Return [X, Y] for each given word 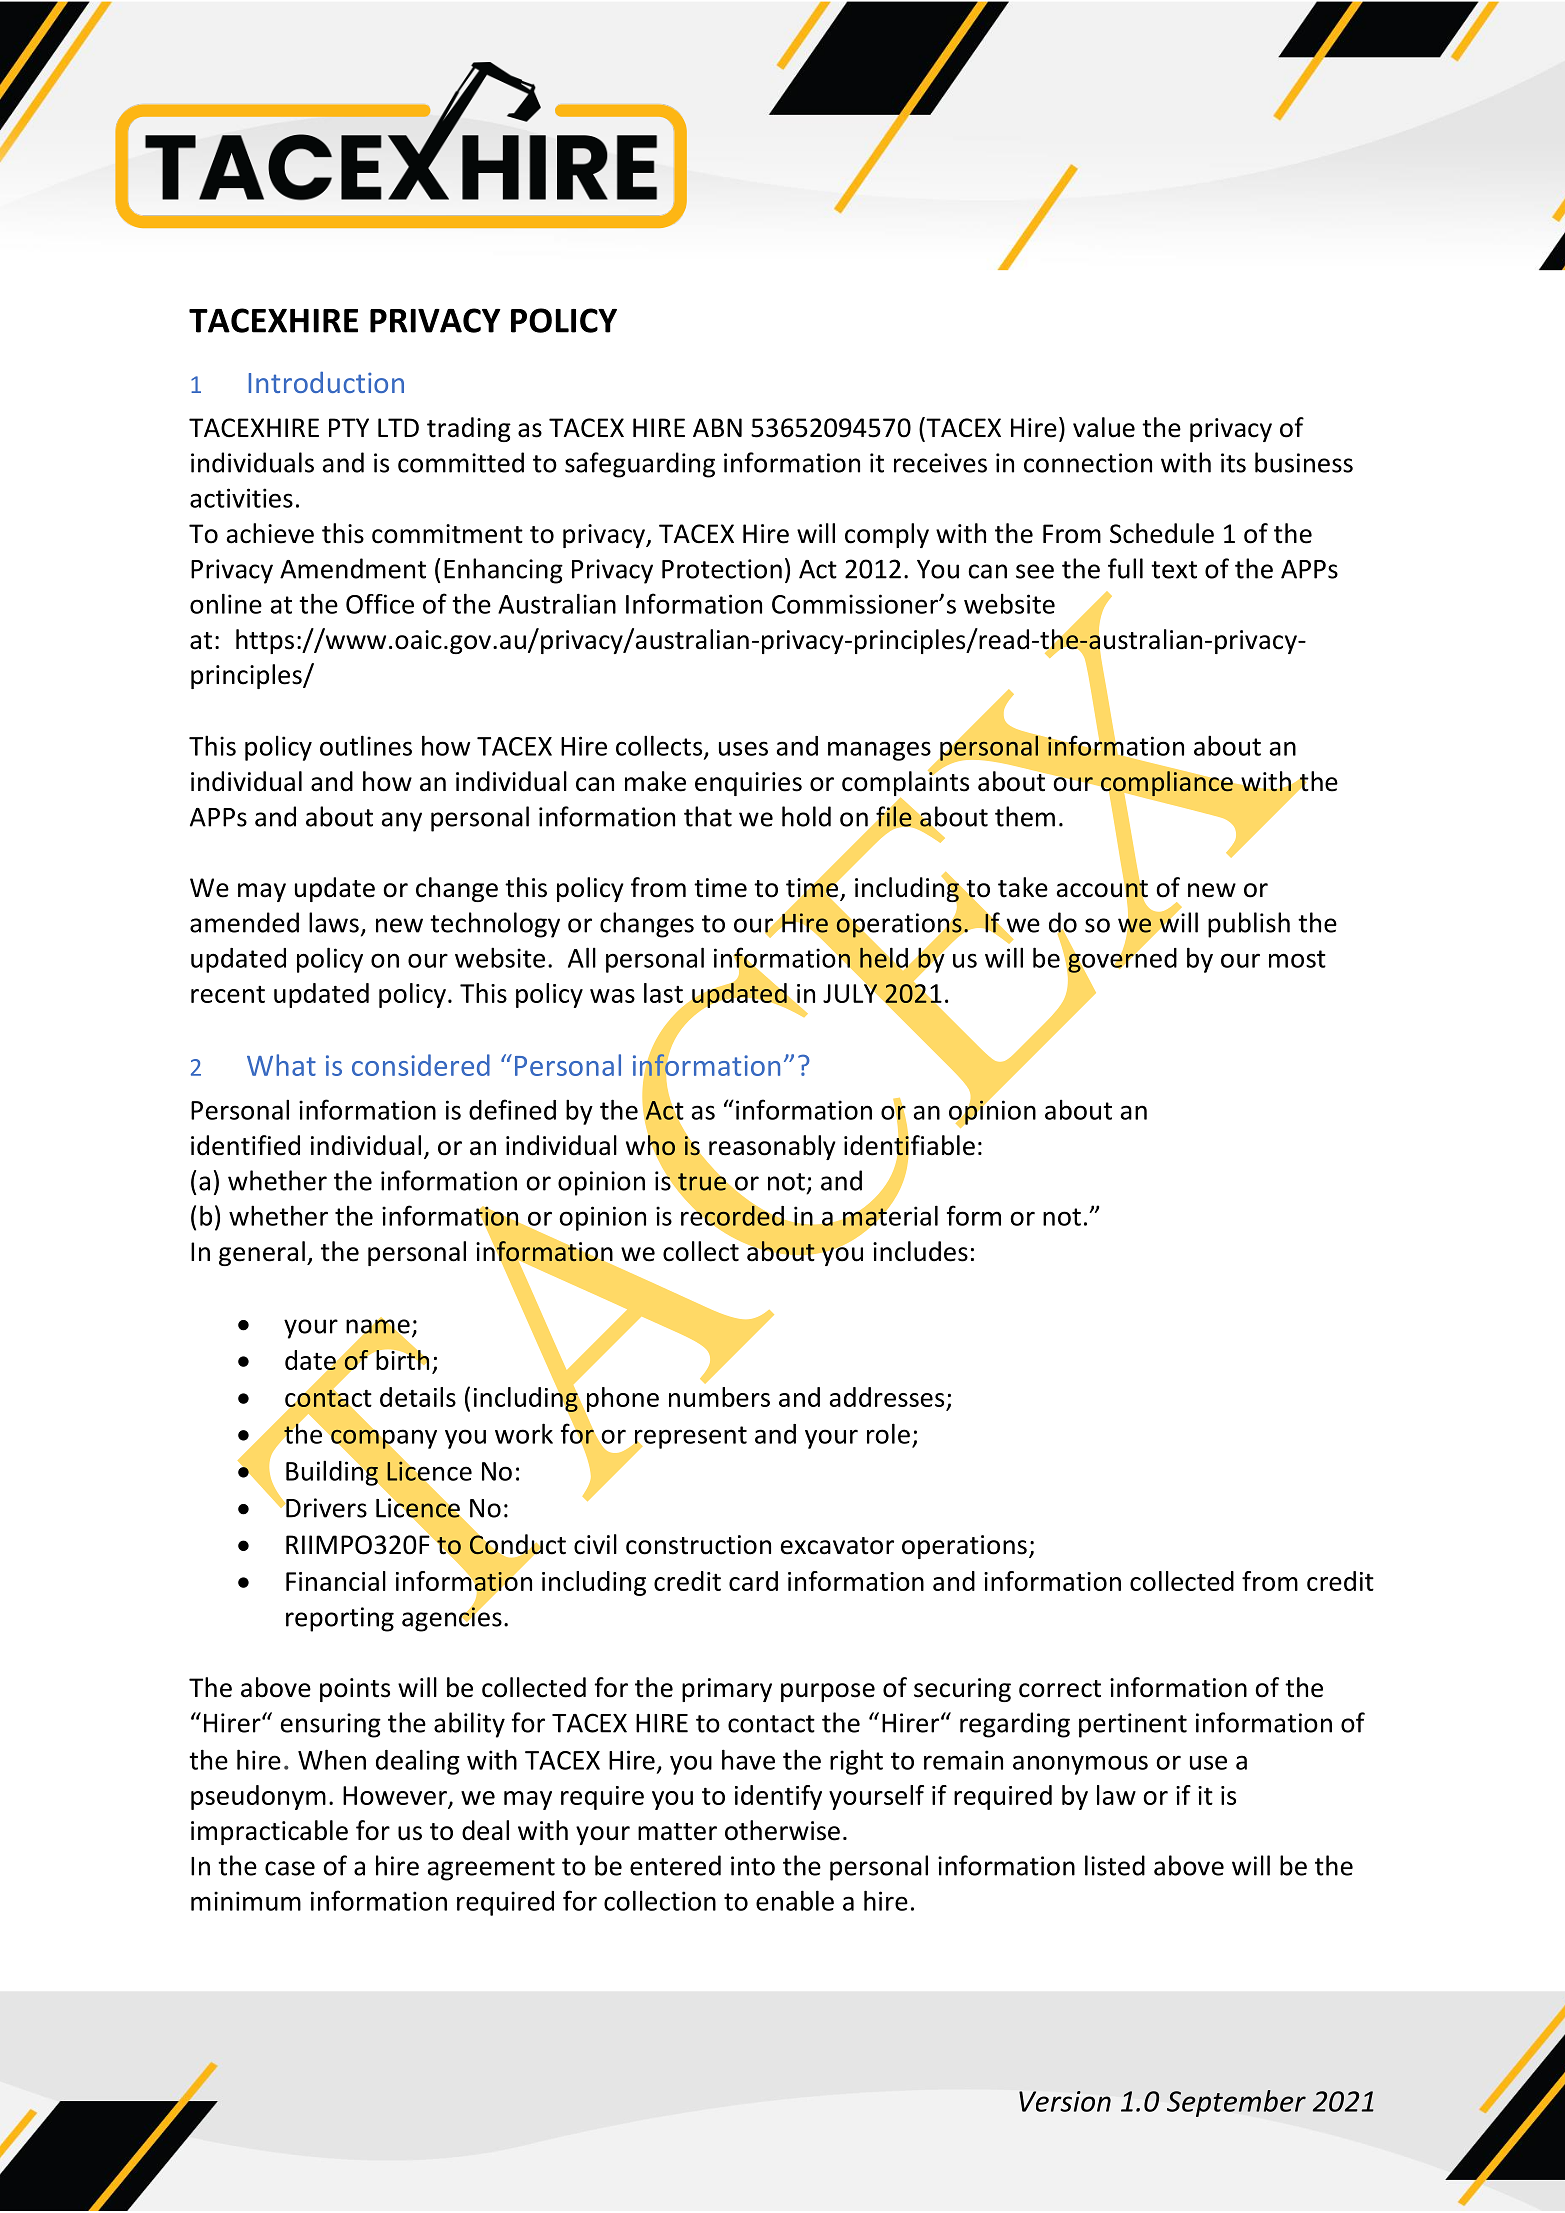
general [262, 1253]
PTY [349, 427]
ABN [717, 427]
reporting [340, 1619]
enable [795, 1900]
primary [727, 1690]
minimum [246, 1901]
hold [806, 816]
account [1102, 888]
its [1233, 463]
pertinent [1133, 1725]
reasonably [772, 1147]
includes [920, 1251]
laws [334, 922]
